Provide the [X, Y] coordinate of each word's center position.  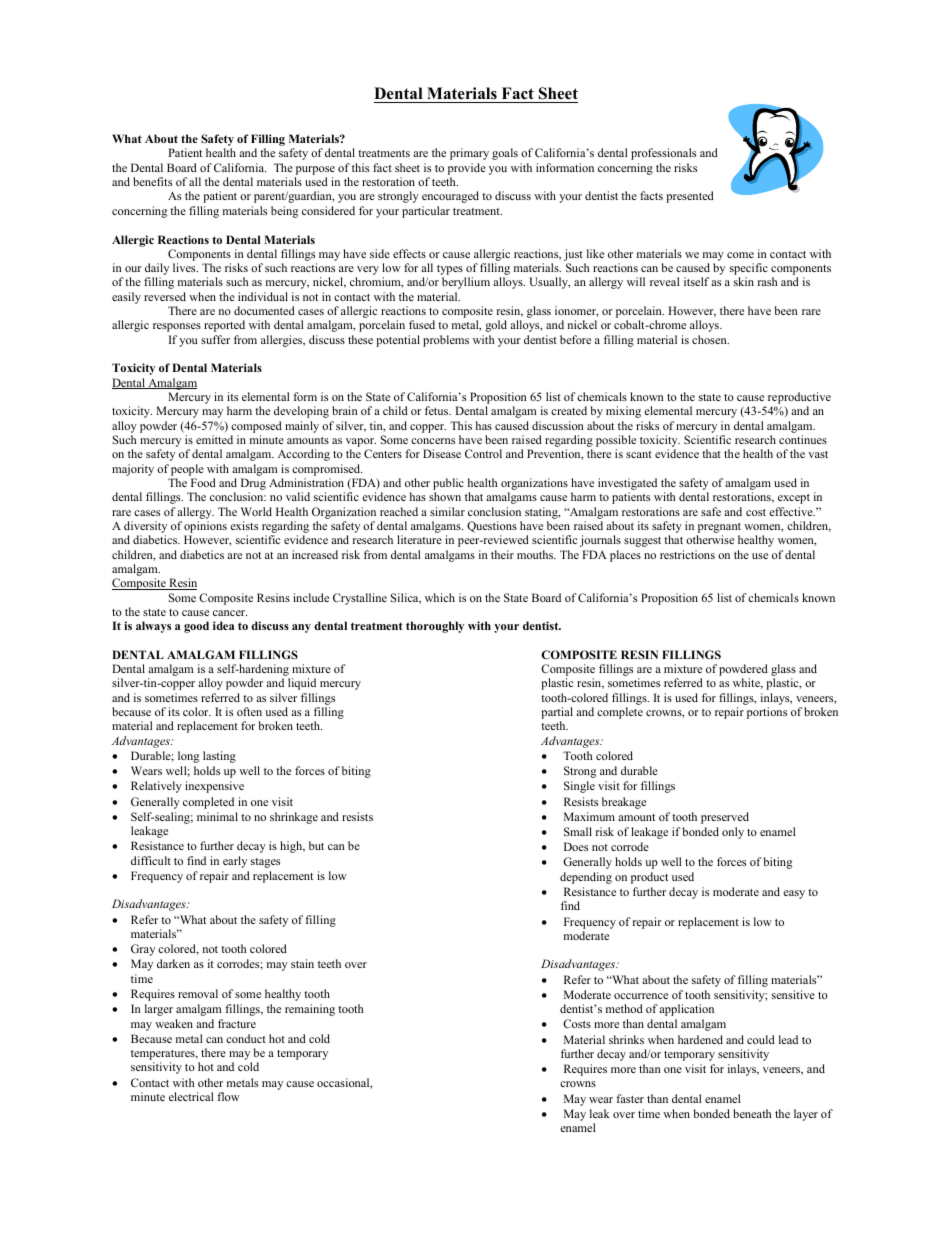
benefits [152, 181]
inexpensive [214, 787]
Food [203, 482]
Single [579, 787]
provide [467, 169]
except [794, 499]
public [448, 485]
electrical [191, 1096]
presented [690, 197]
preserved [725, 818]
